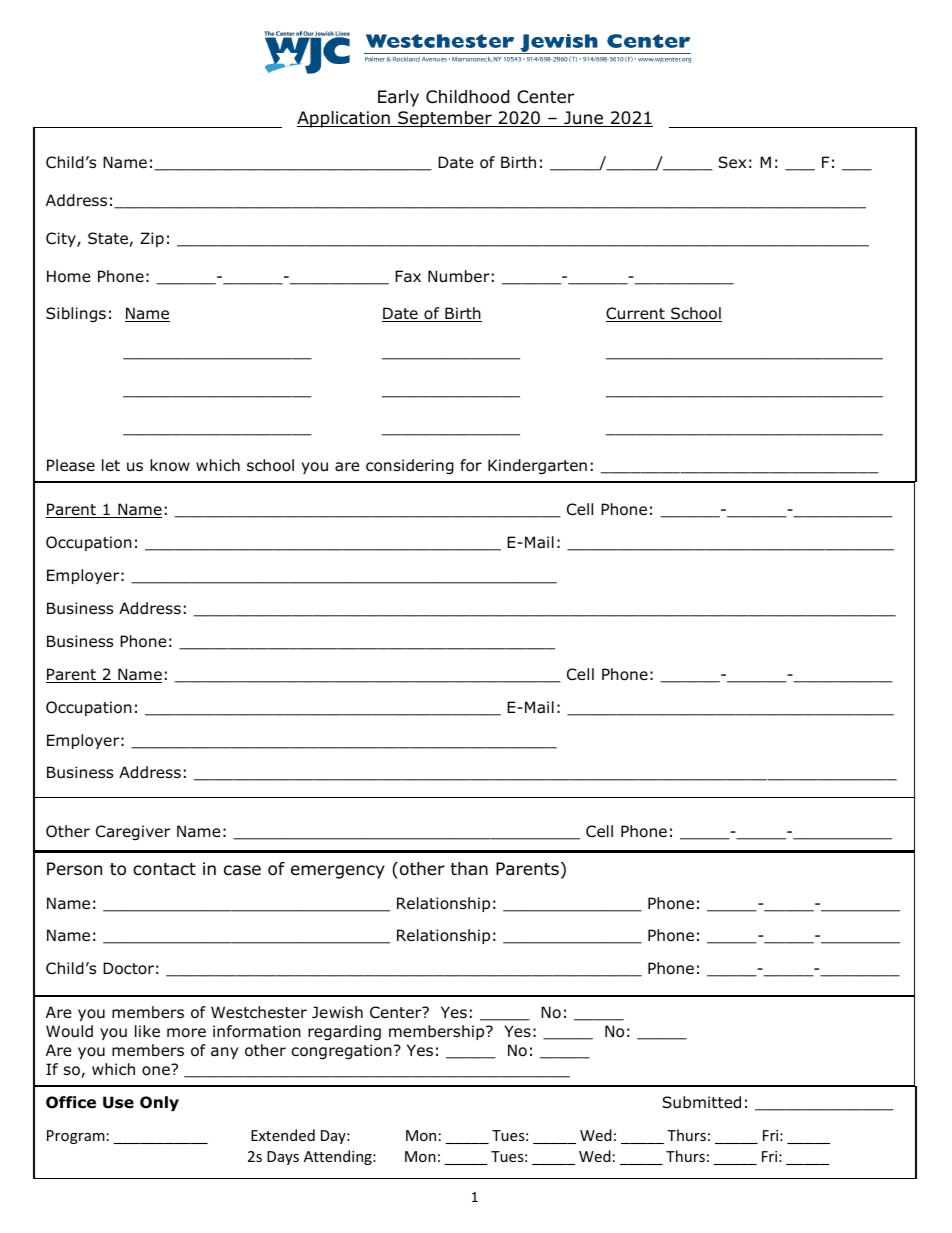 The width and height of the document is (952, 1233). I want to click on Only, so click(159, 1103).
